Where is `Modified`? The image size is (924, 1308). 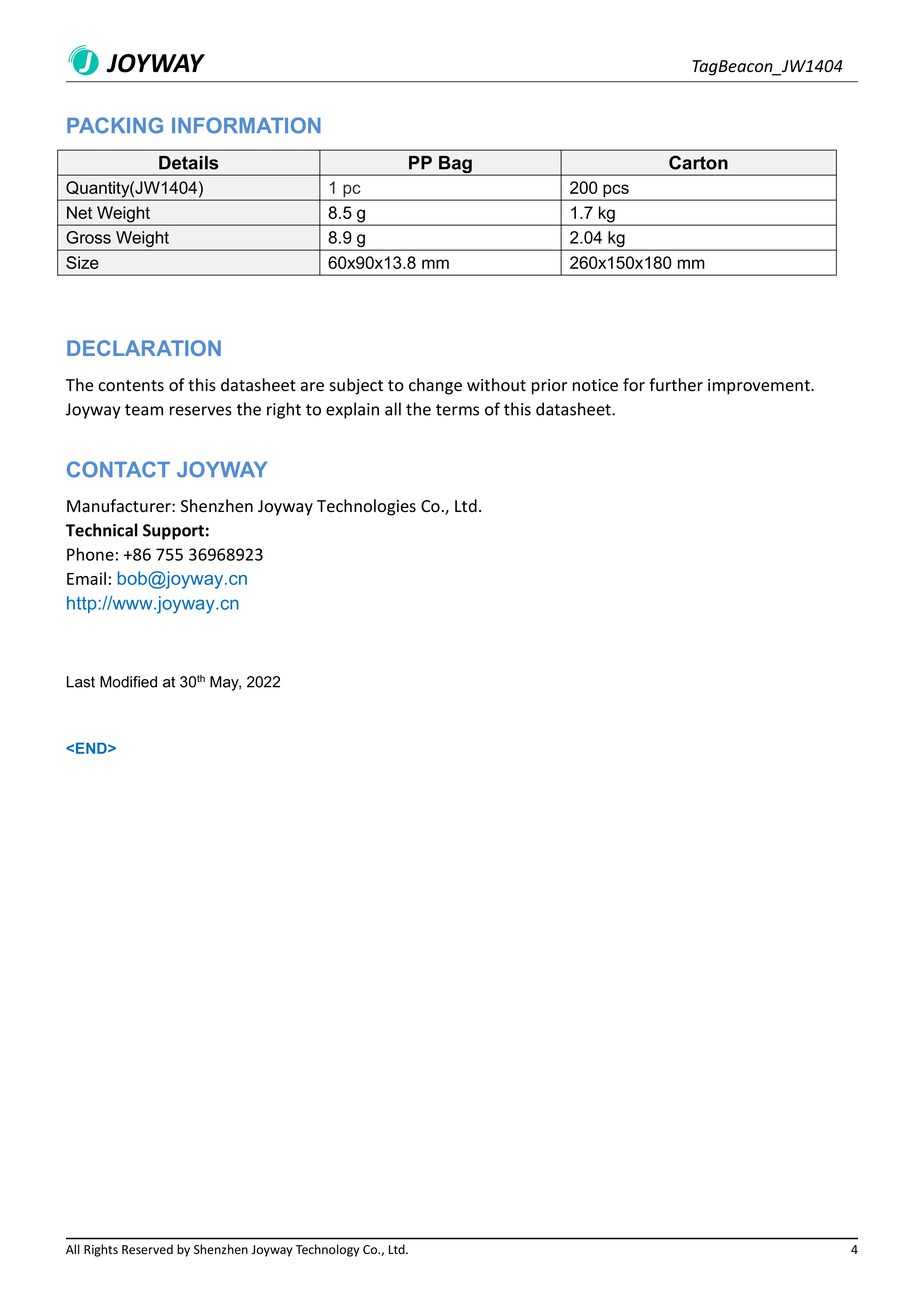 Modified is located at coordinates (128, 682).
